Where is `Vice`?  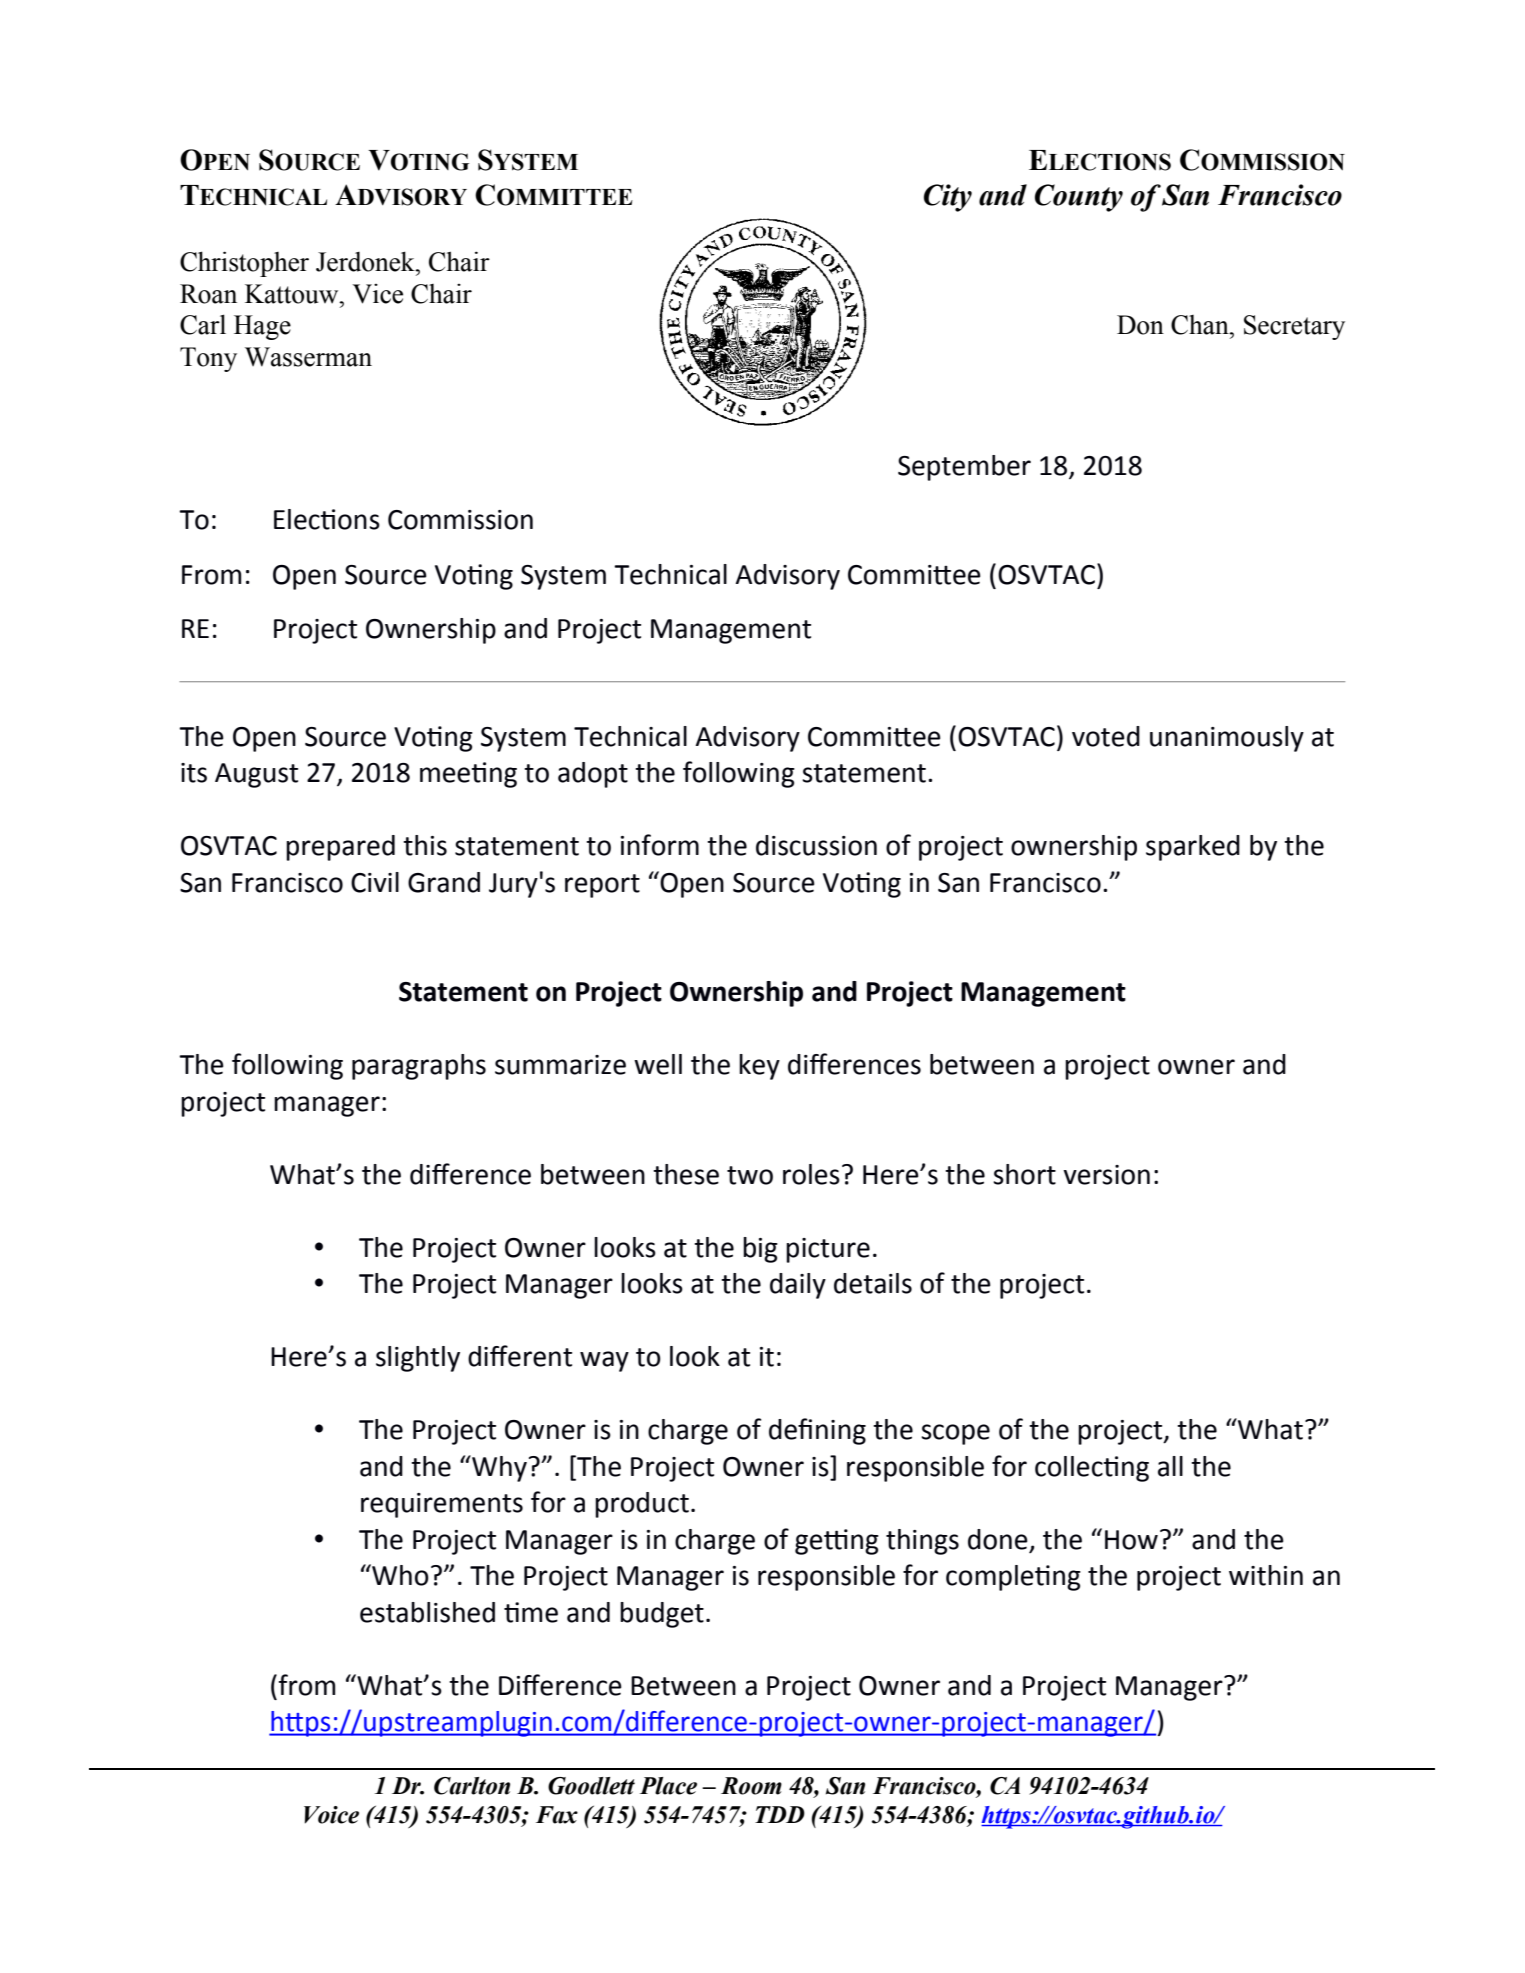 Vice is located at coordinates (377, 294).
